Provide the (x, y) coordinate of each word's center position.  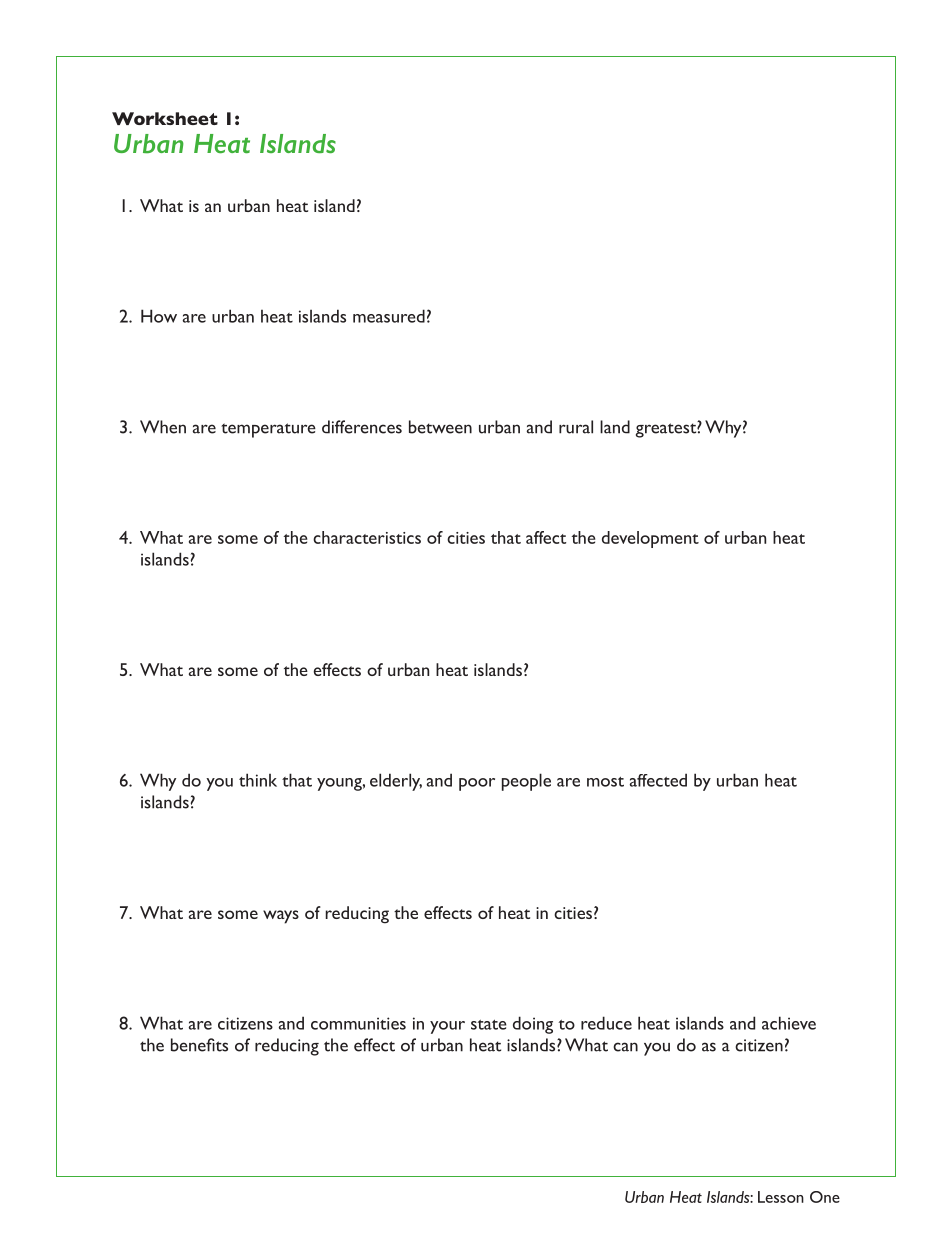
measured (389, 316)
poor (477, 784)
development (650, 539)
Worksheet (165, 118)
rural (576, 427)
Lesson (781, 1197)
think (258, 780)
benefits (199, 1045)
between (440, 427)
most (605, 782)
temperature (268, 430)
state (489, 1025)
